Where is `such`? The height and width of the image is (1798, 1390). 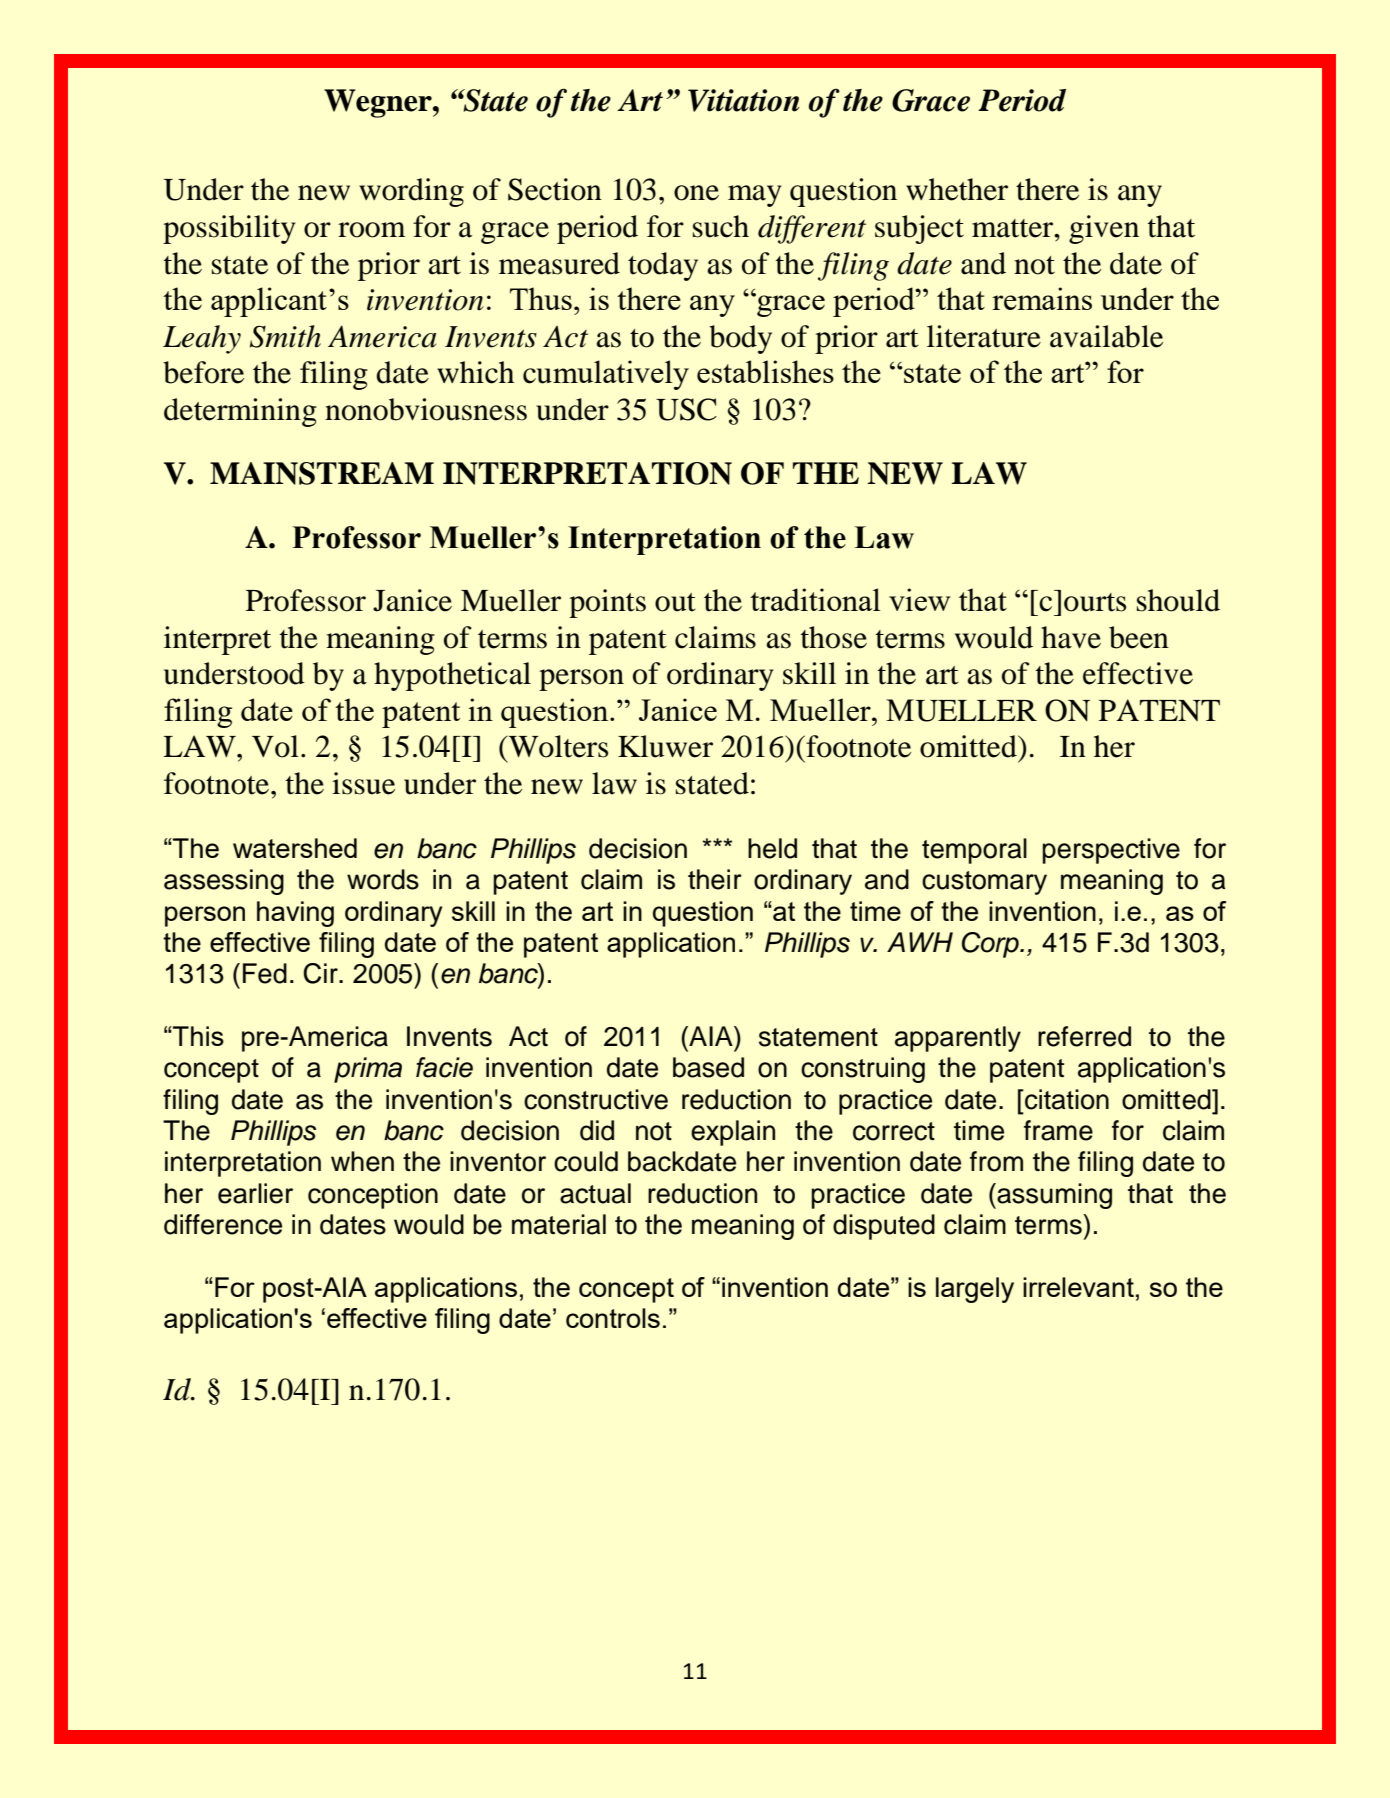 such is located at coordinates (721, 226).
